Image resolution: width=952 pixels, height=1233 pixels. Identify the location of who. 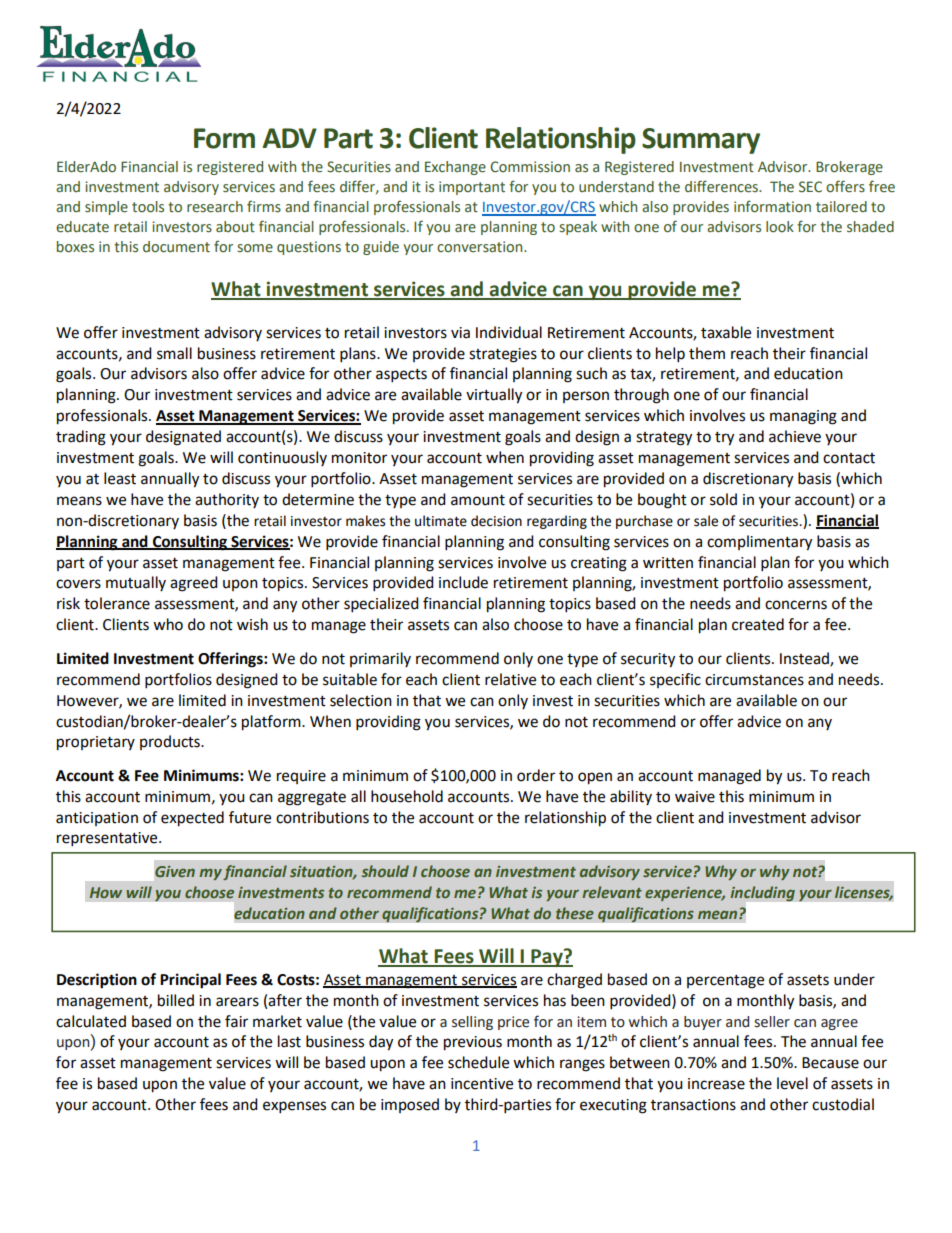
(168, 624).
